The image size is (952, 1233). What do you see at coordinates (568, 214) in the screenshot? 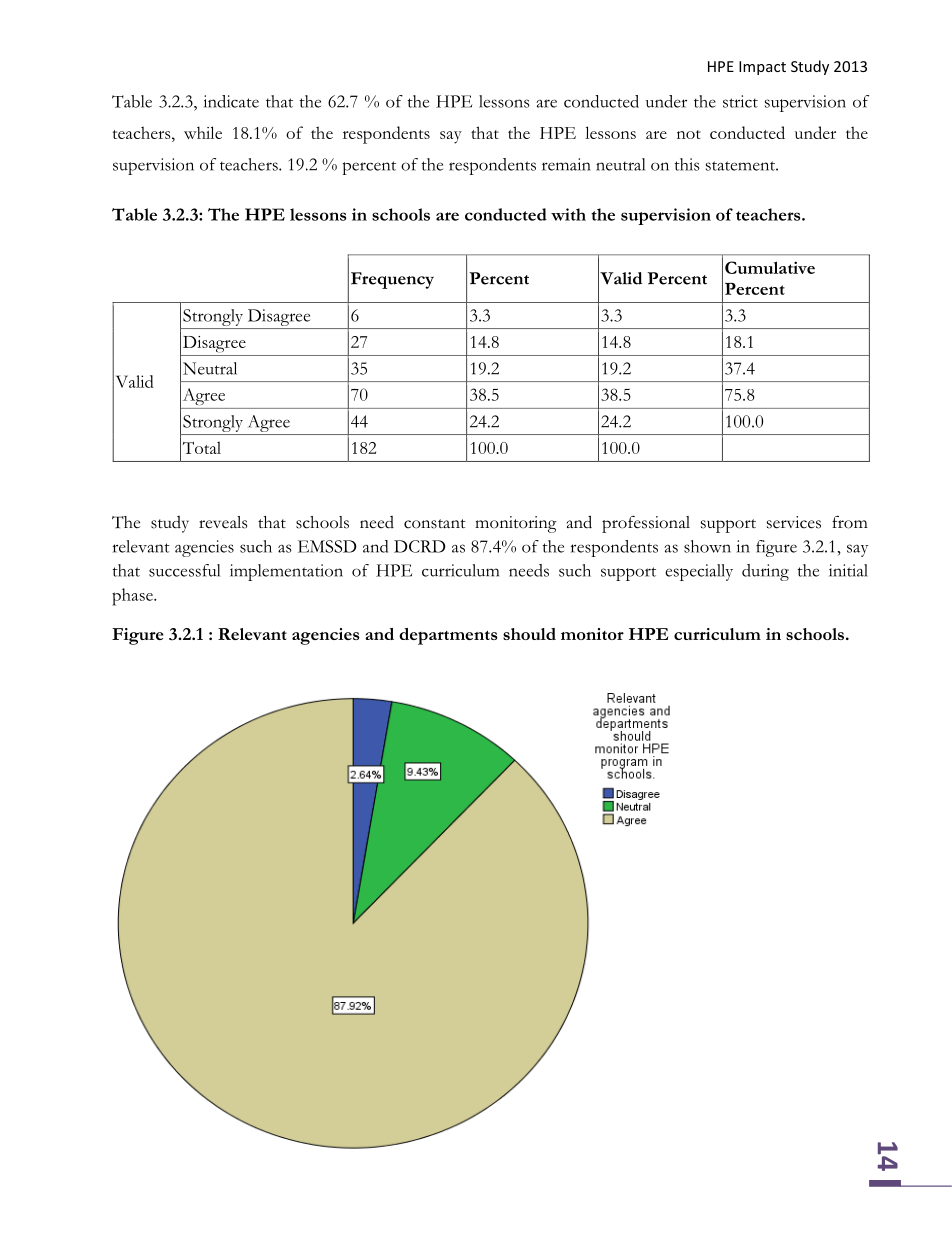
I see `with` at bounding box center [568, 214].
